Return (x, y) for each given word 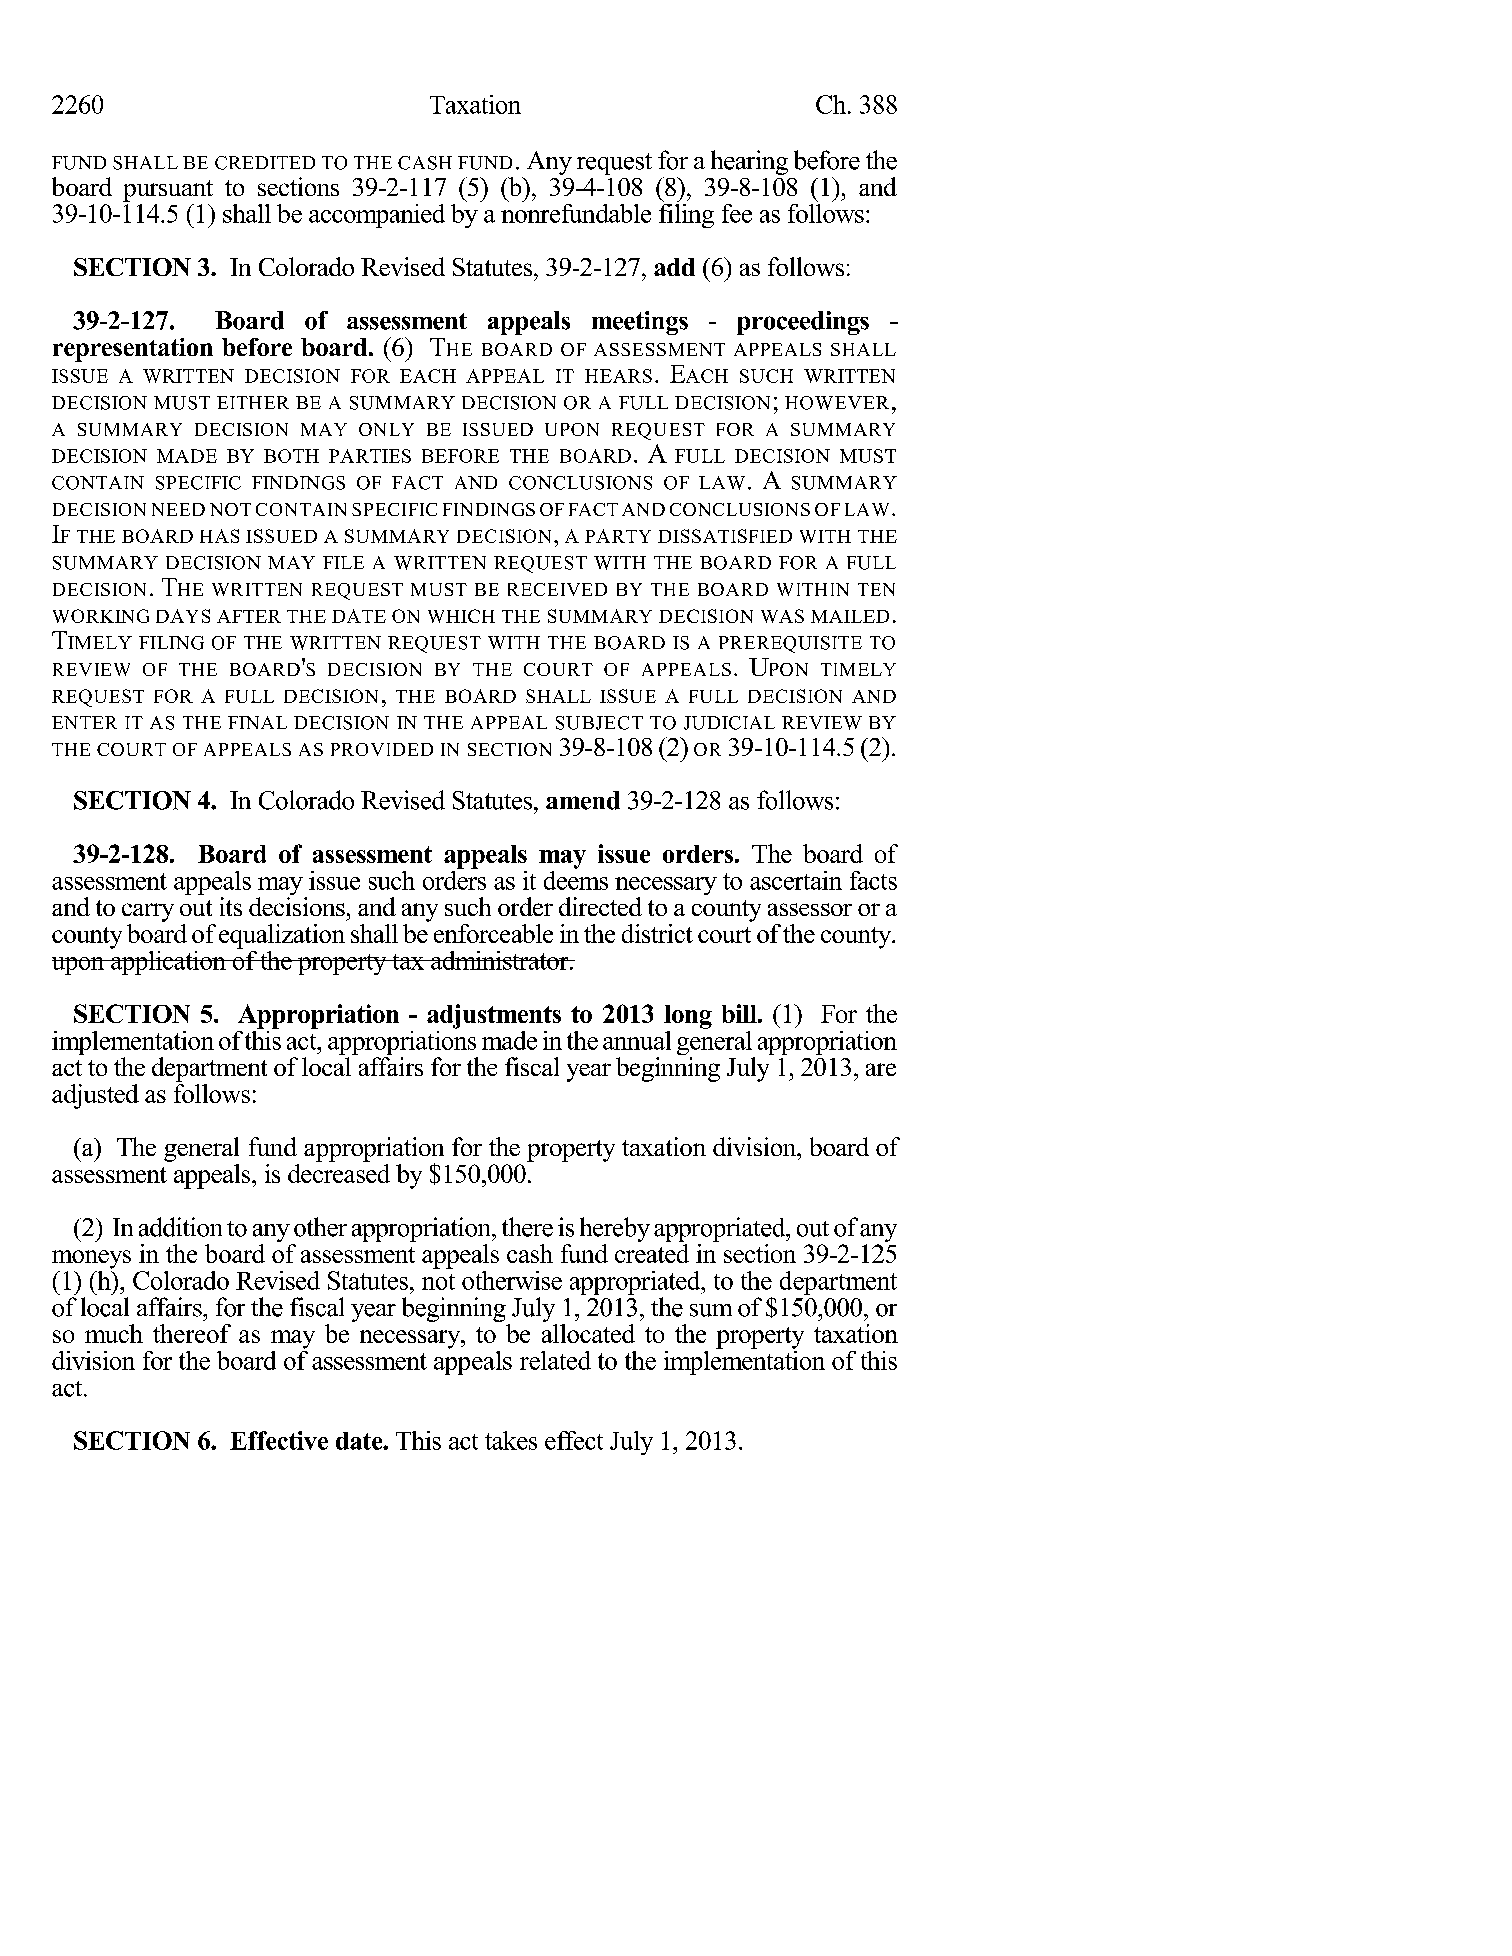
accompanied (377, 216)
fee (737, 213)
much (114, 1333)
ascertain (796, 880)
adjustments (494, 1016)
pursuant (168, 191)
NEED (178, 509)
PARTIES (370, 456)
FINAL (257, 722)
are (881, 1069)
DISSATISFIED (725, 536)
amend (583, 800)
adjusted (95, 1096)
